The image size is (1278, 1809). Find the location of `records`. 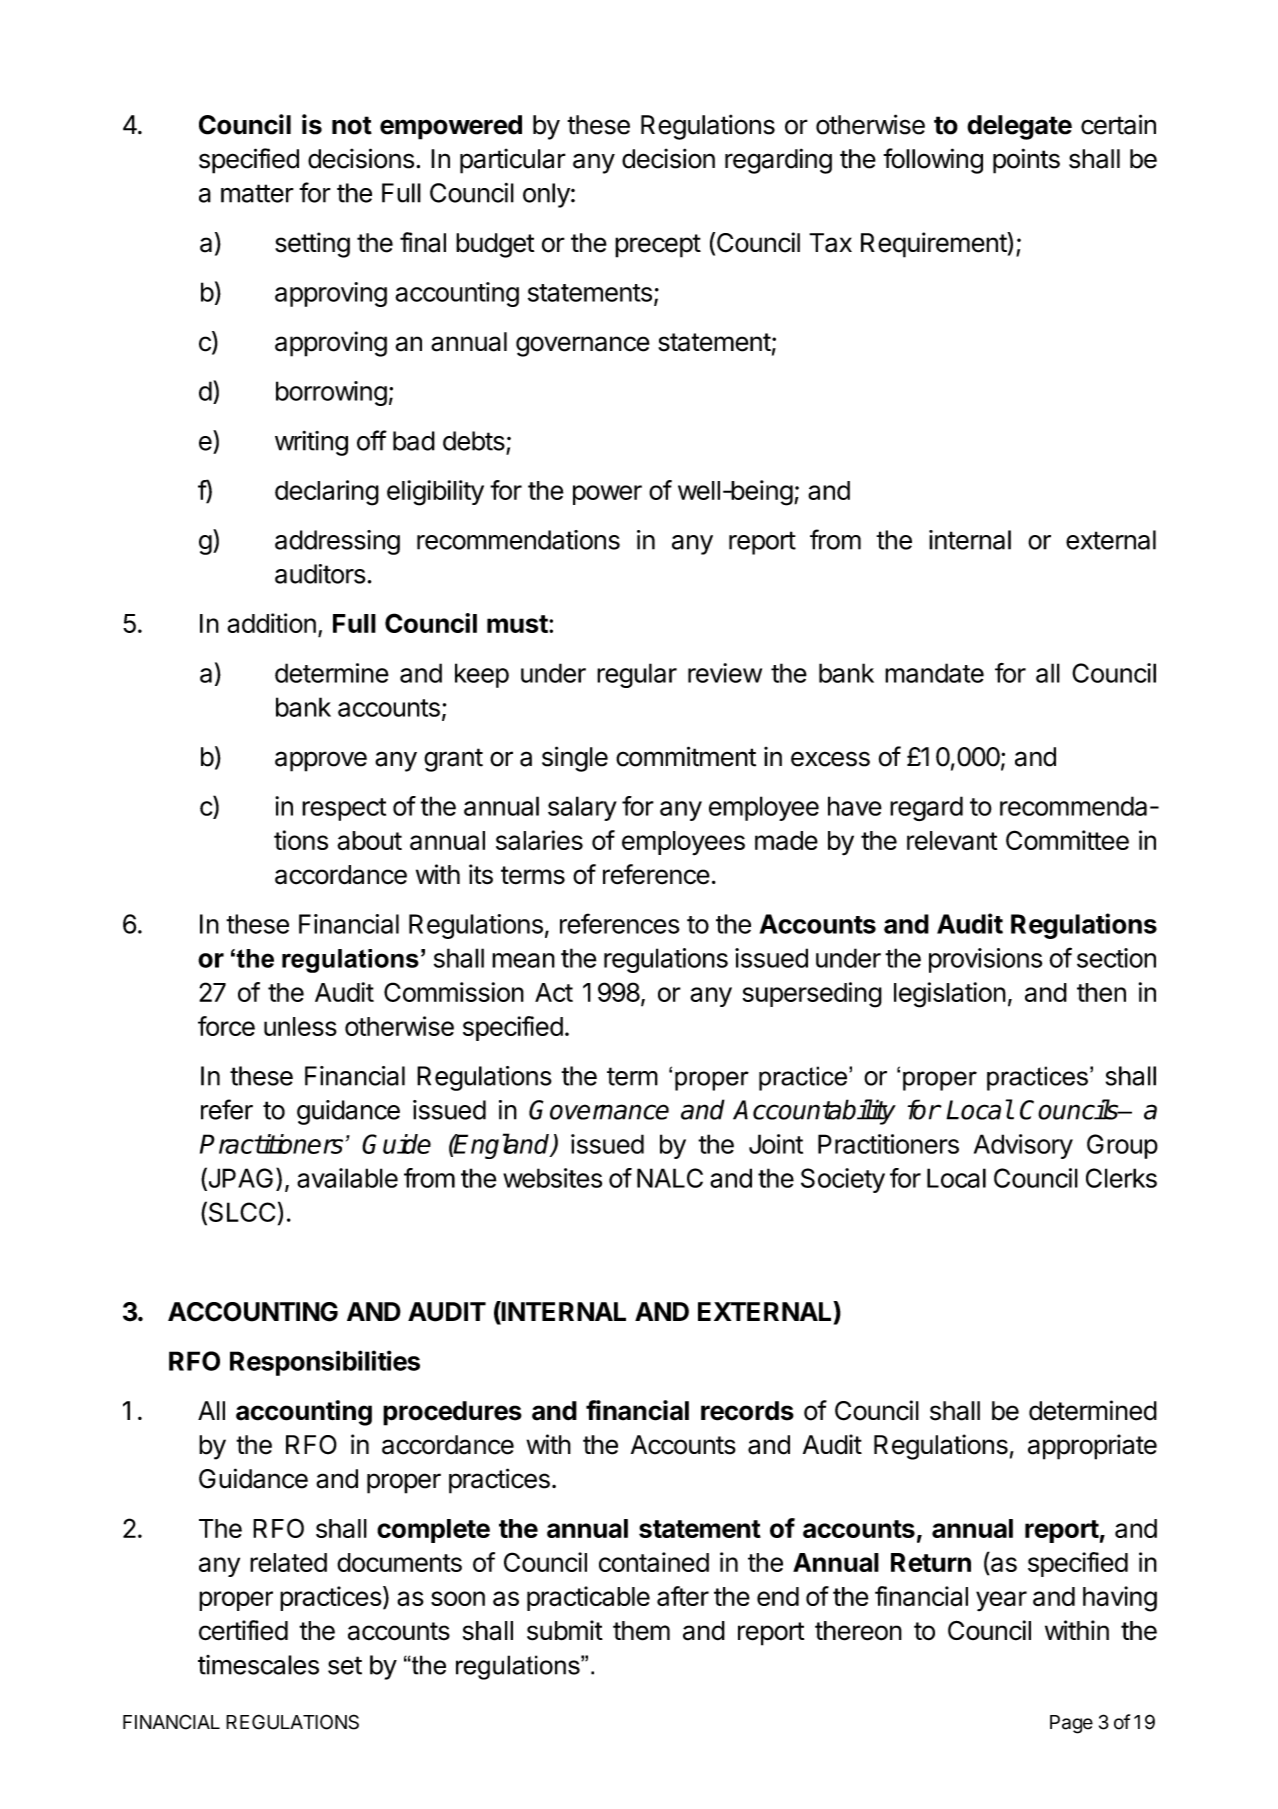

records is located at coordinates (747, 1411).
